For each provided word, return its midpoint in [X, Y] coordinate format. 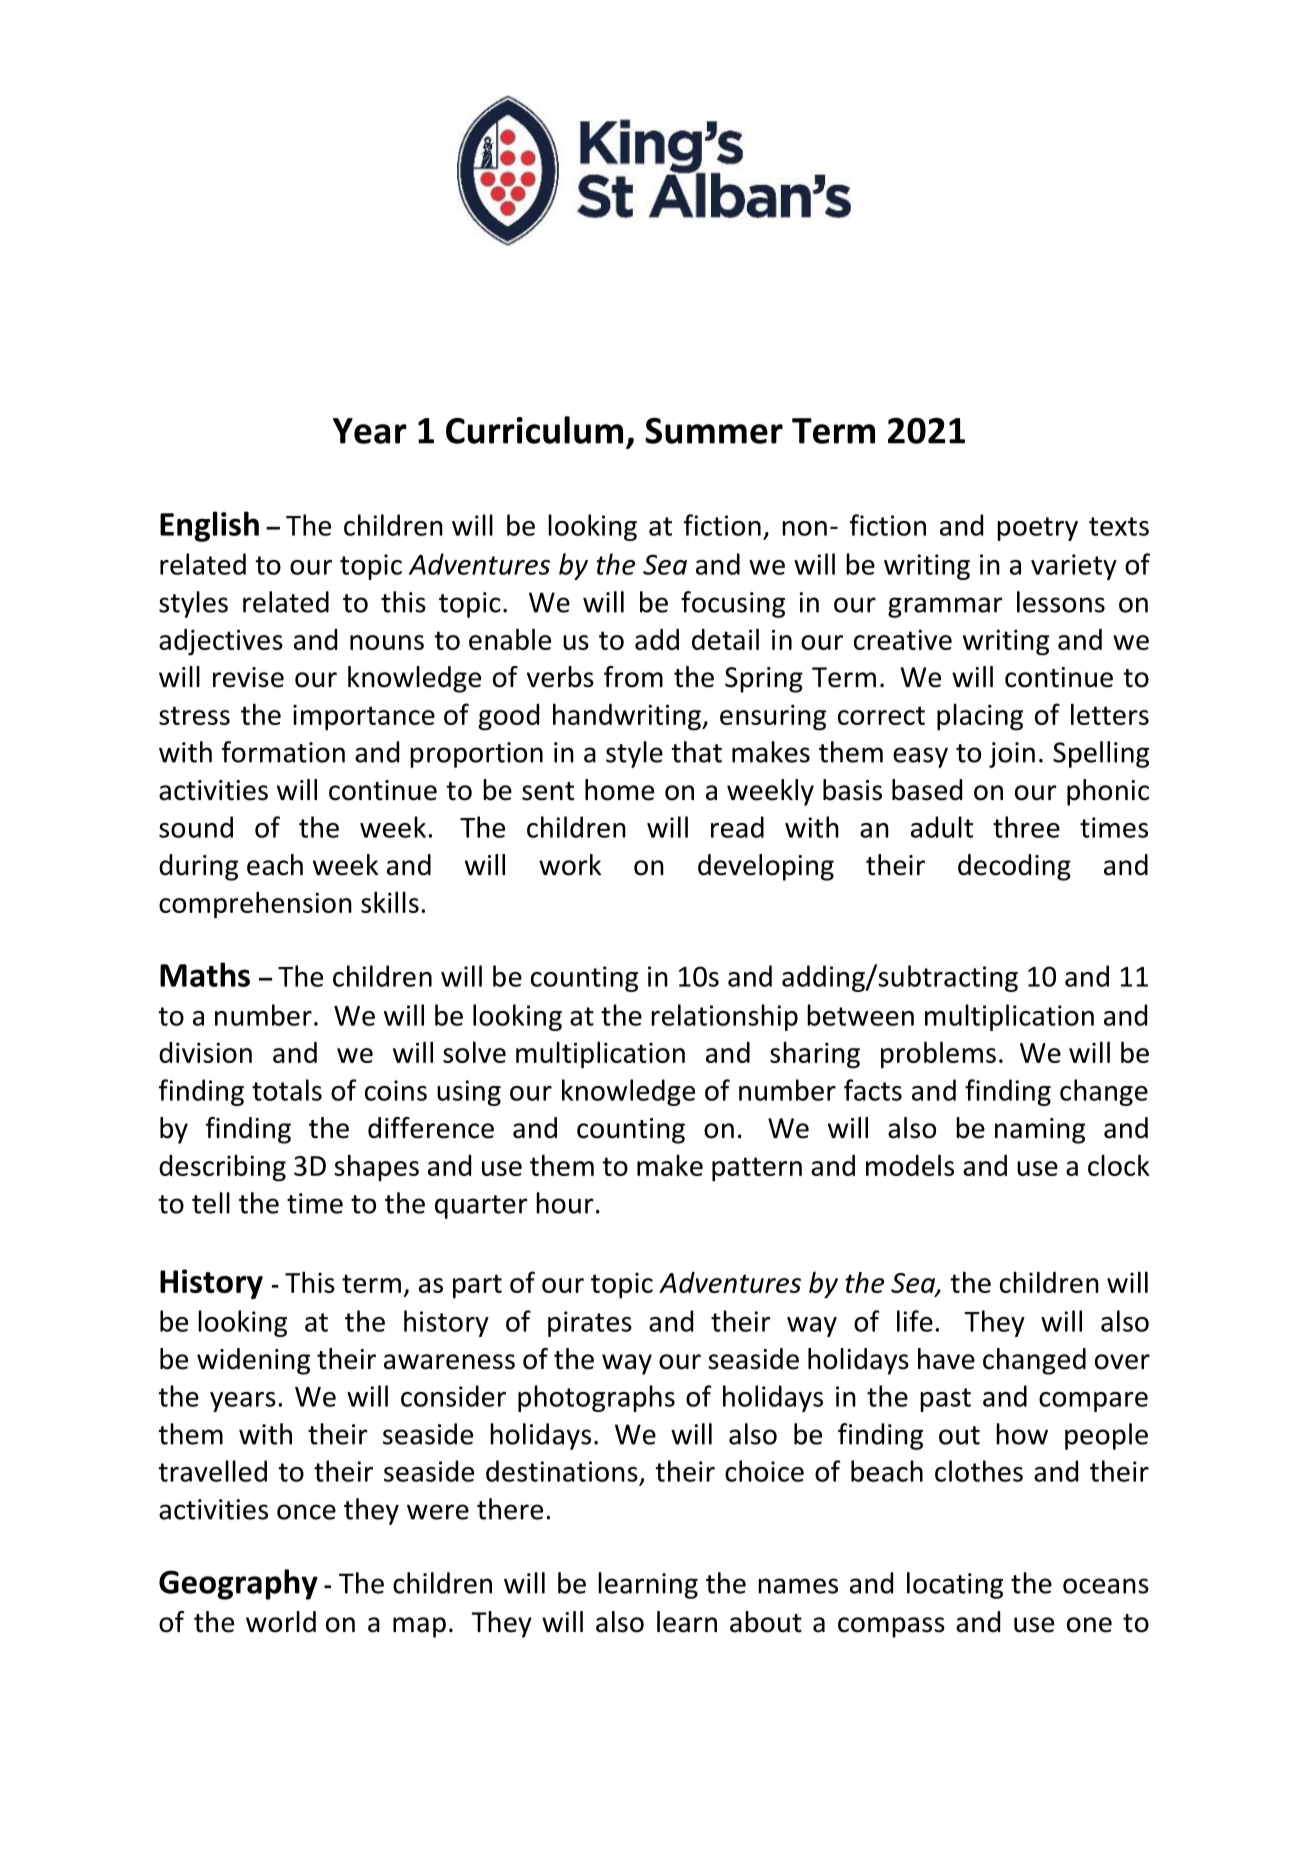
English [209, 526]
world [281, 1622]
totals [287, 1090]
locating [955, 1585]
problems [938, 1055]
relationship [724, 1017]
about [766, 1622]
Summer [714, 431]
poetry [1037, 529]
